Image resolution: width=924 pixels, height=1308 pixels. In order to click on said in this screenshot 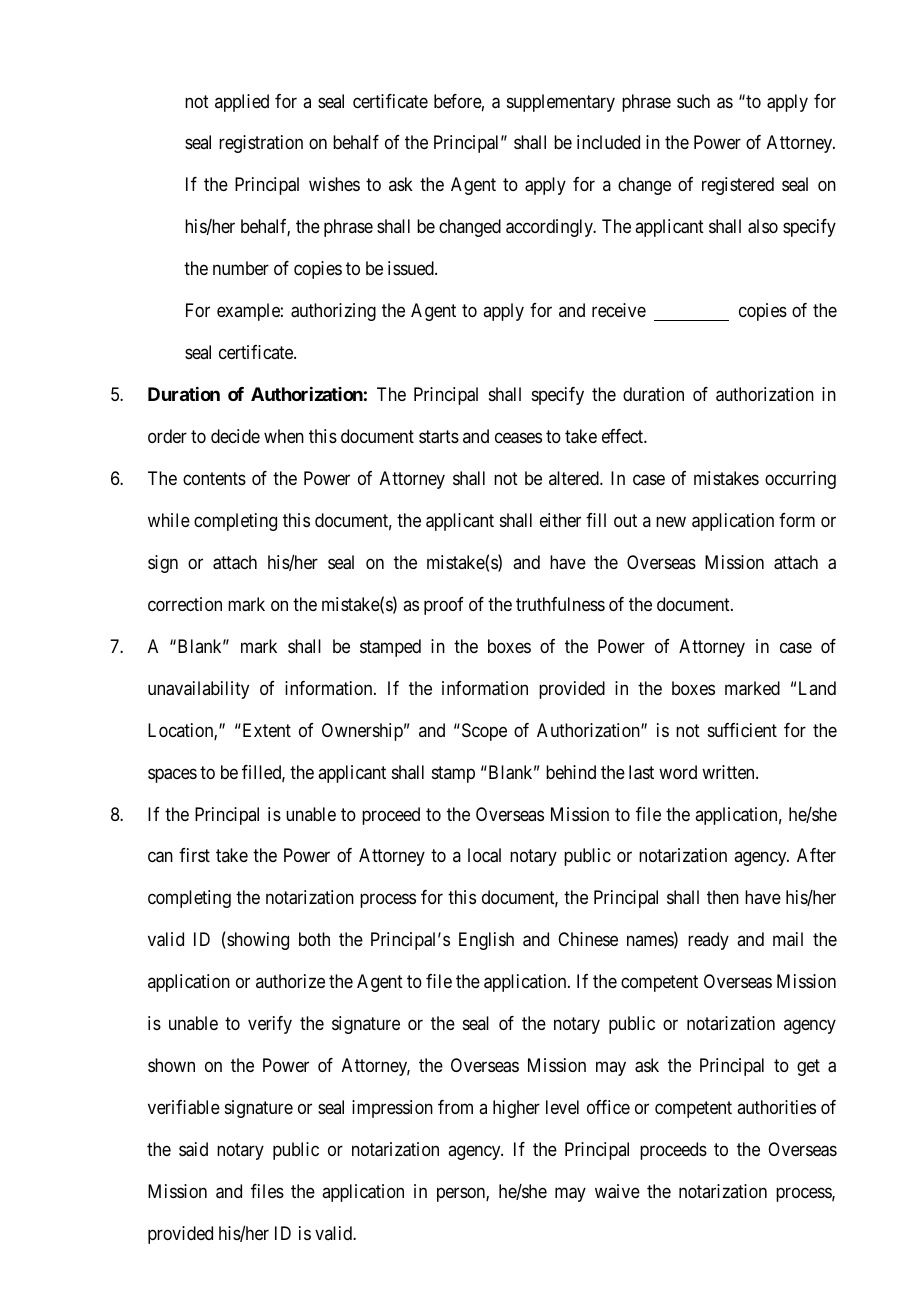, I will do `click(193, 1149)`.
